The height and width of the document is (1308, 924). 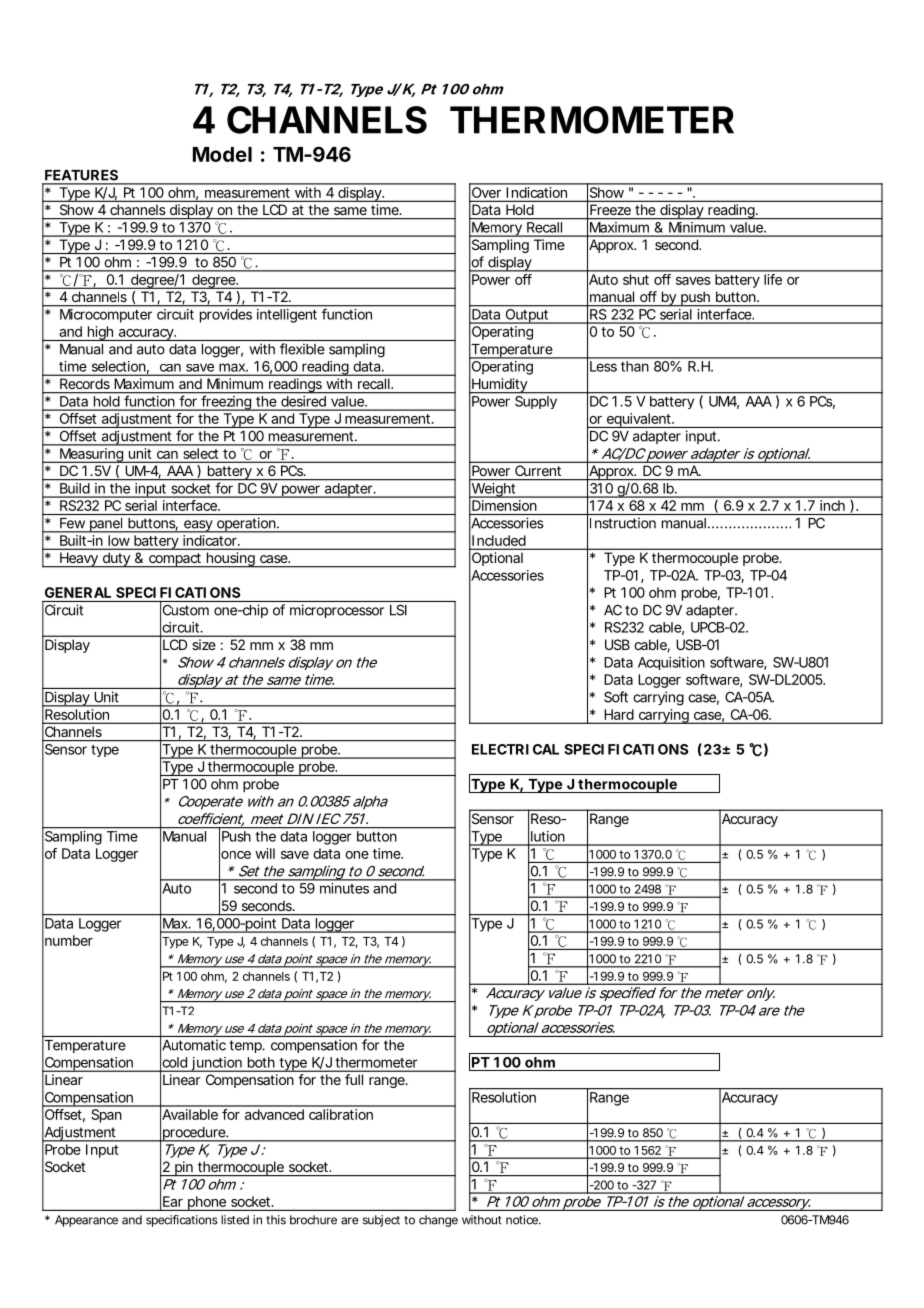 What do you see at coordinates (276, 1220) in the document?
I see `this` at bounding box center [276, 1220].
